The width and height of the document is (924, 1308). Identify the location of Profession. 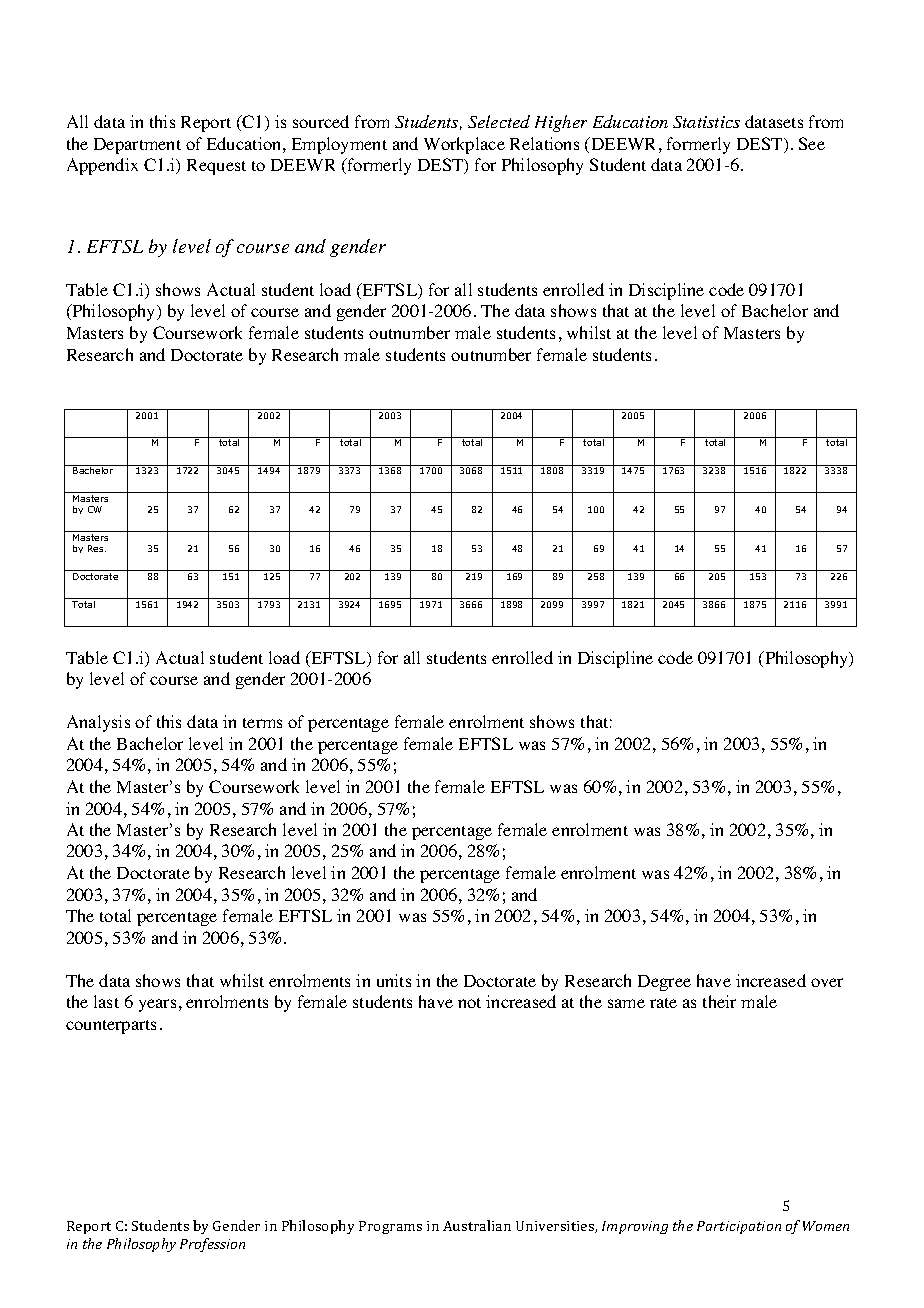
(212, 1245).
